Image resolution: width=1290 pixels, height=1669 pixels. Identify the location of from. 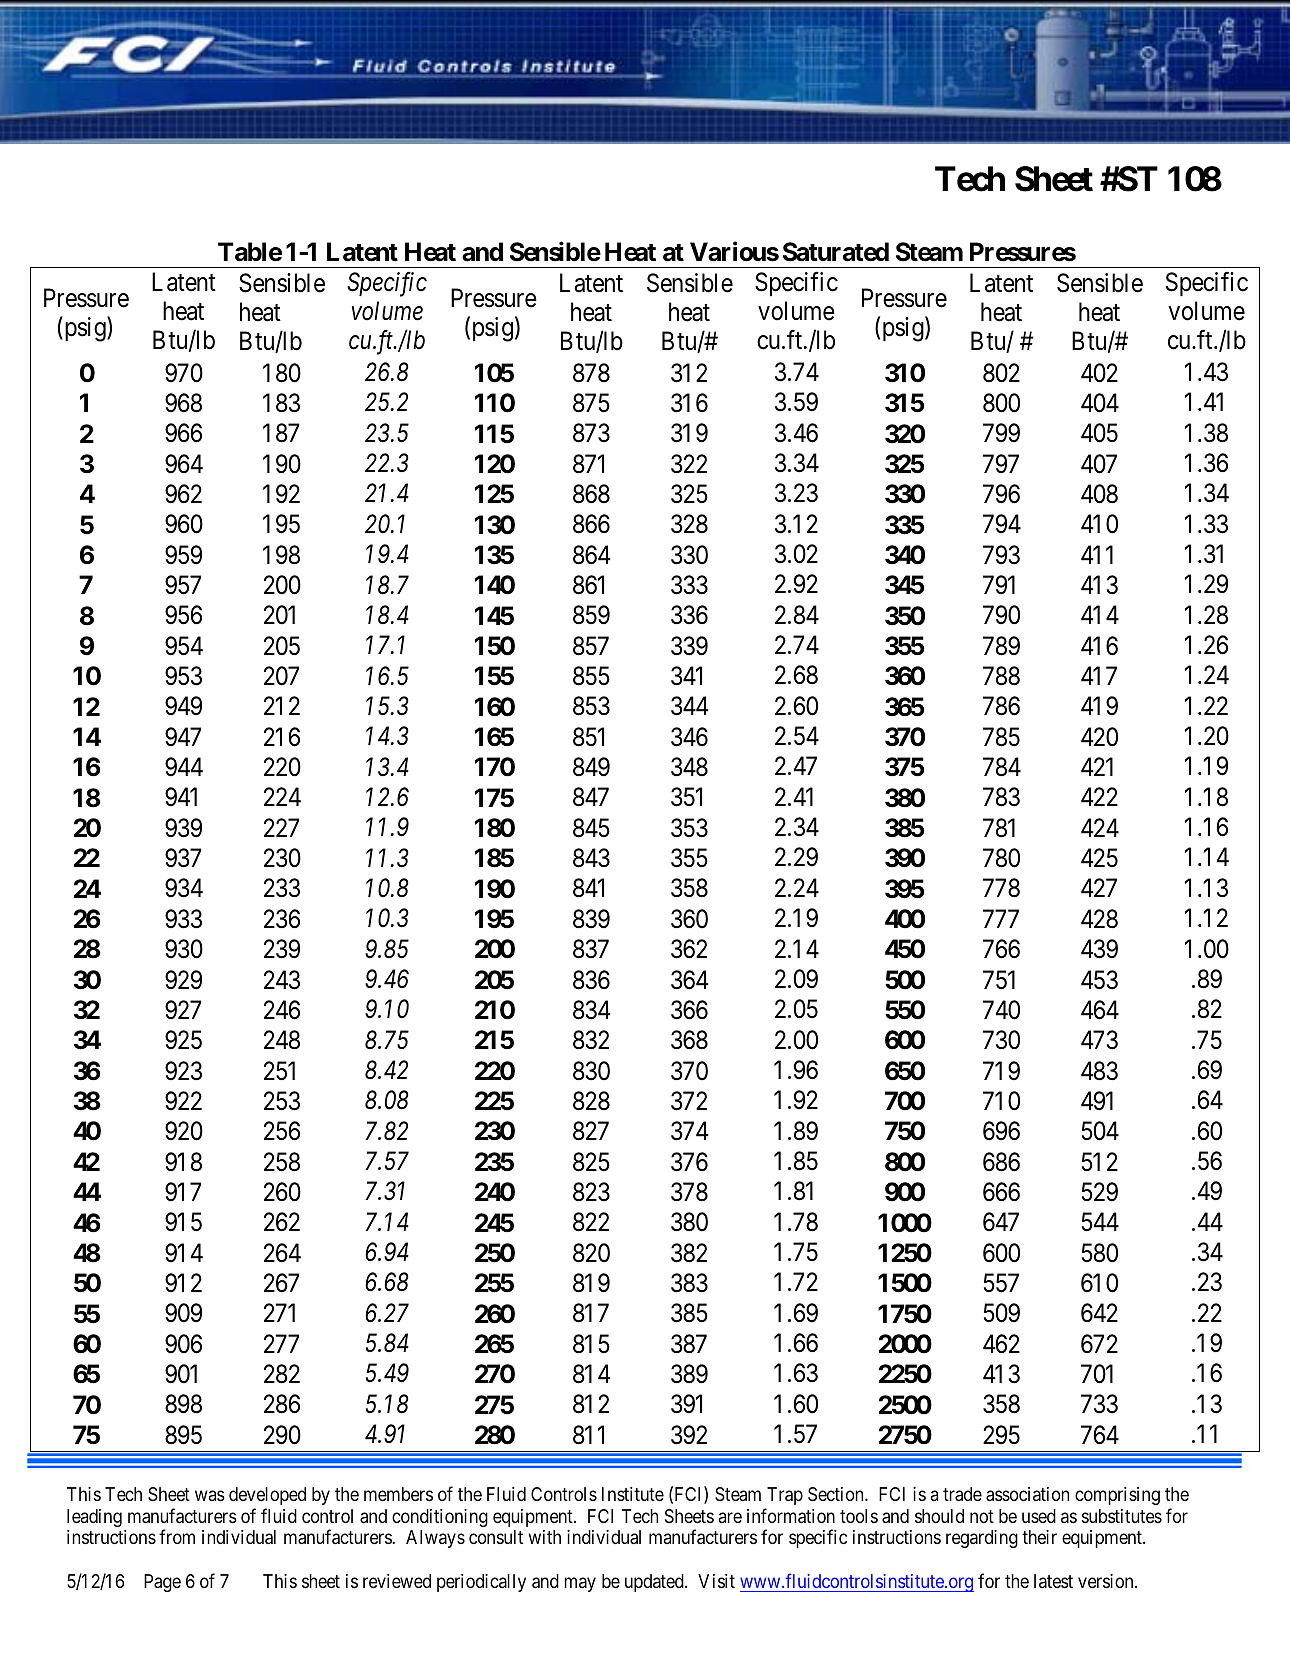
(177, 1537).
